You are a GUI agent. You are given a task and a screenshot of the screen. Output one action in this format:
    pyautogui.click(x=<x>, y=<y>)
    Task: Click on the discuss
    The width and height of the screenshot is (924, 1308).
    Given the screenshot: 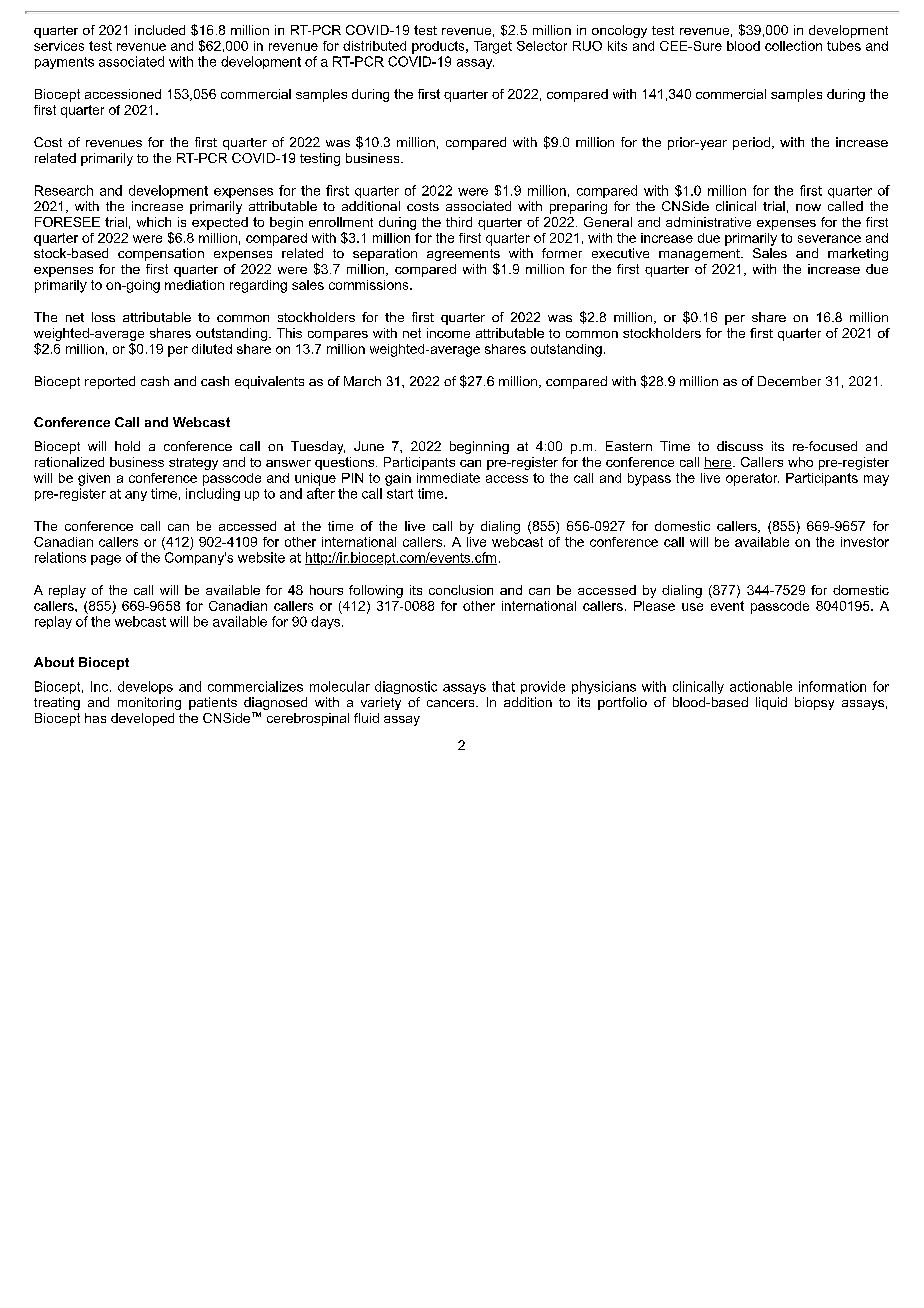 What is the action you would take?
    pyautogui.click(x=740, y=446)
